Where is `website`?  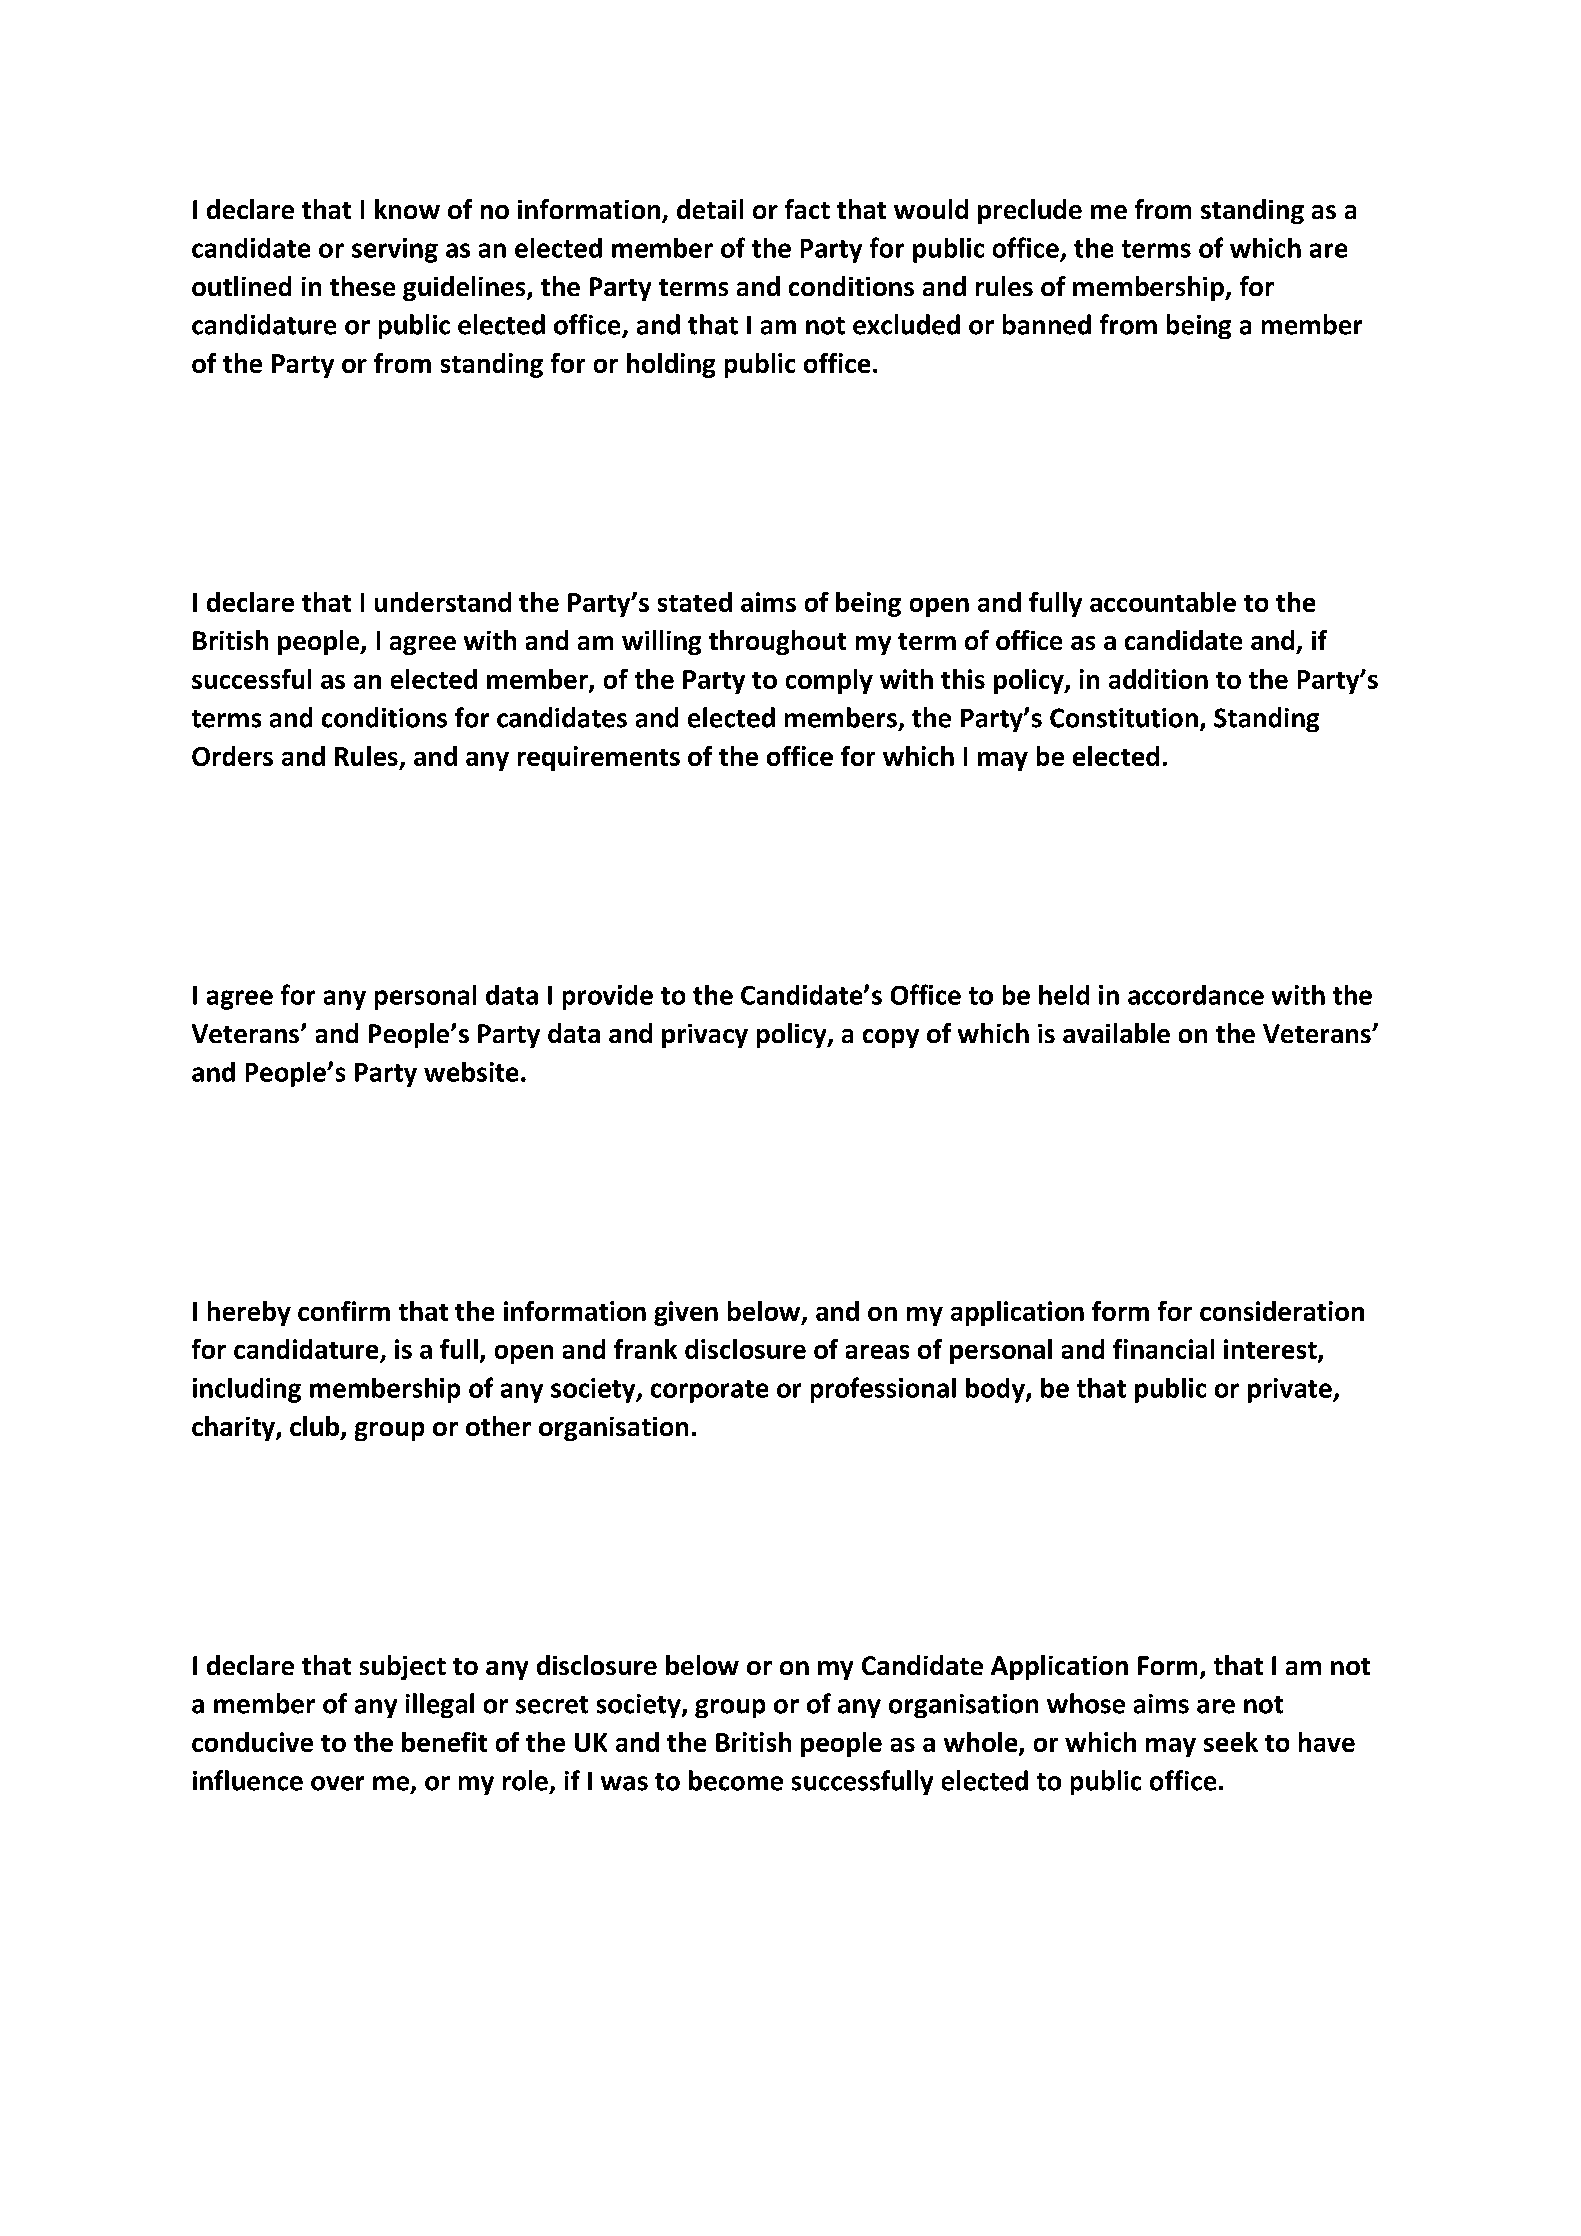
website is located at coordinates (471, 1072).
